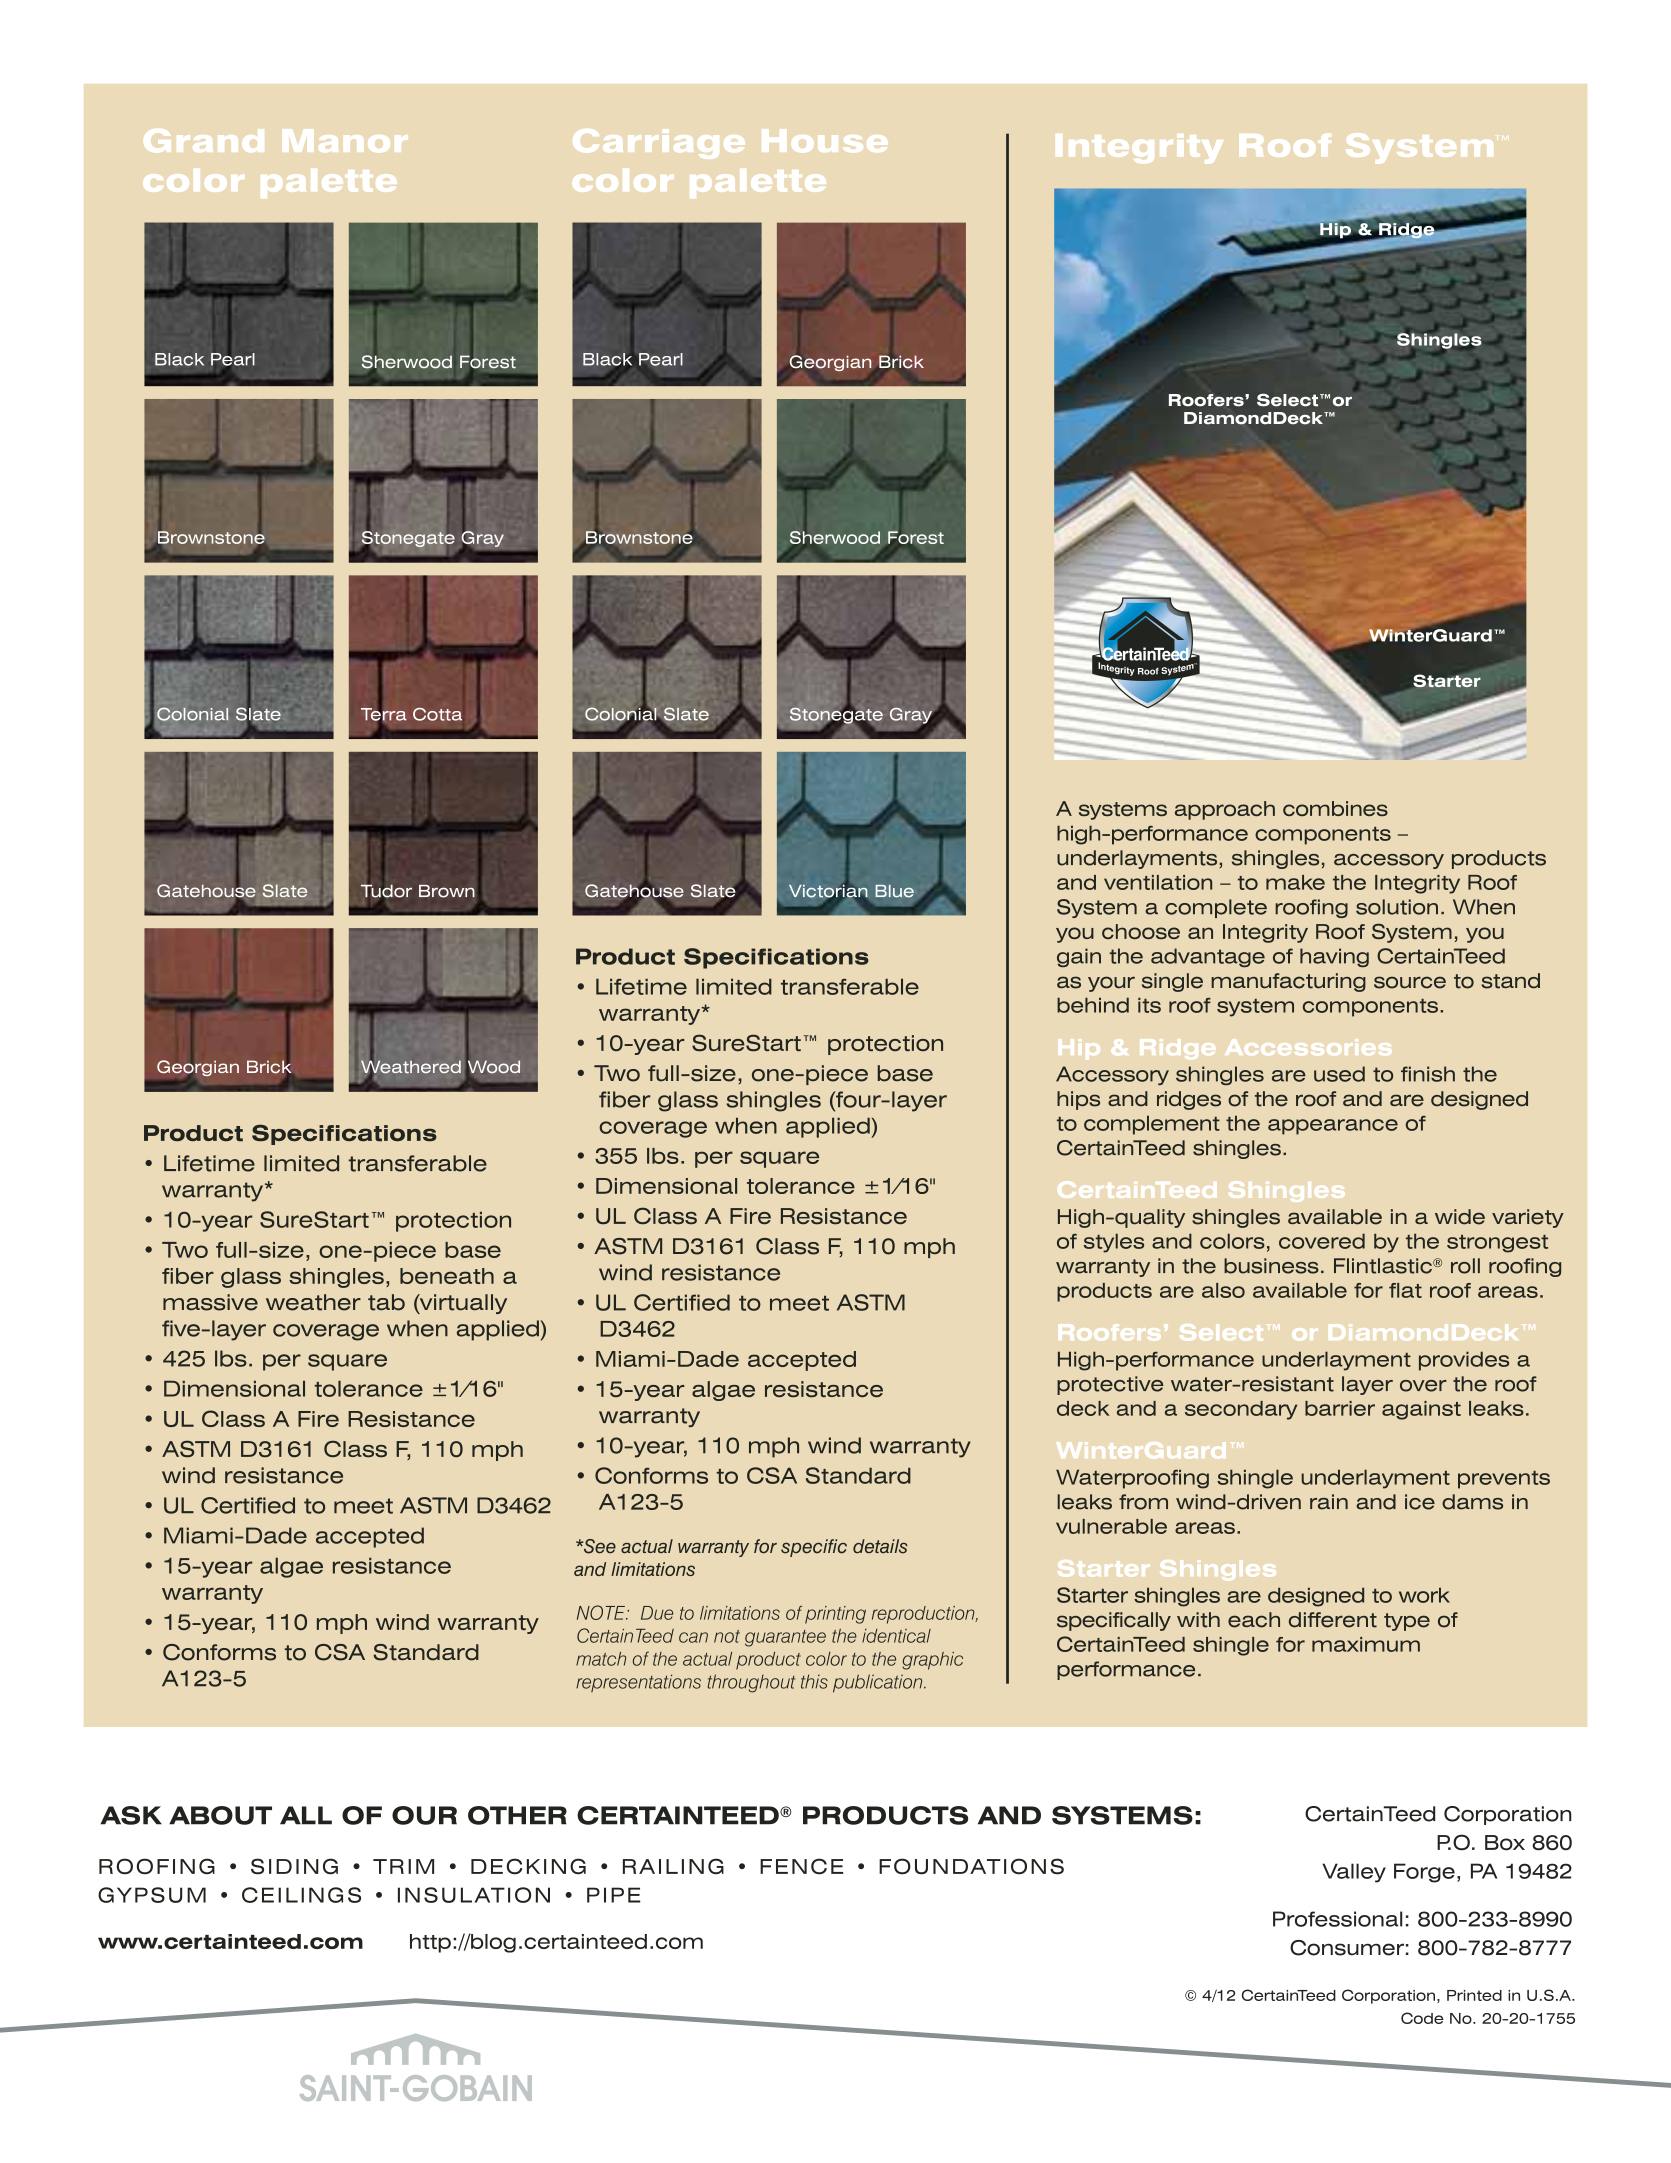 This page has width=1671, height=2163. I want to click on barrier, so click(1340, 1408).
